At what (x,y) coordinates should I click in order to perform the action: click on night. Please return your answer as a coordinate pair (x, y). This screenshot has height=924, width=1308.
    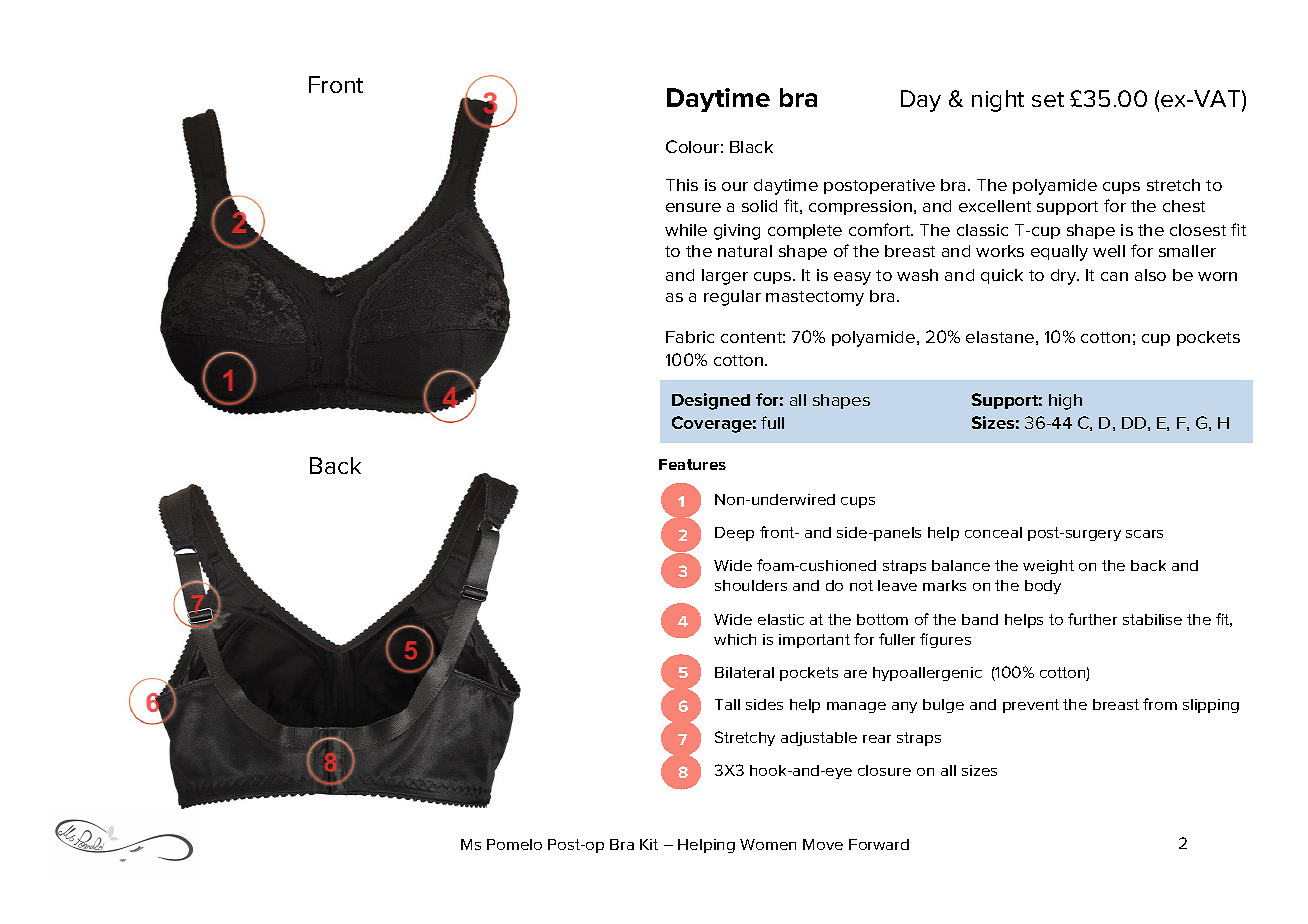
    Looking at the image, I should click on (998, 101).
